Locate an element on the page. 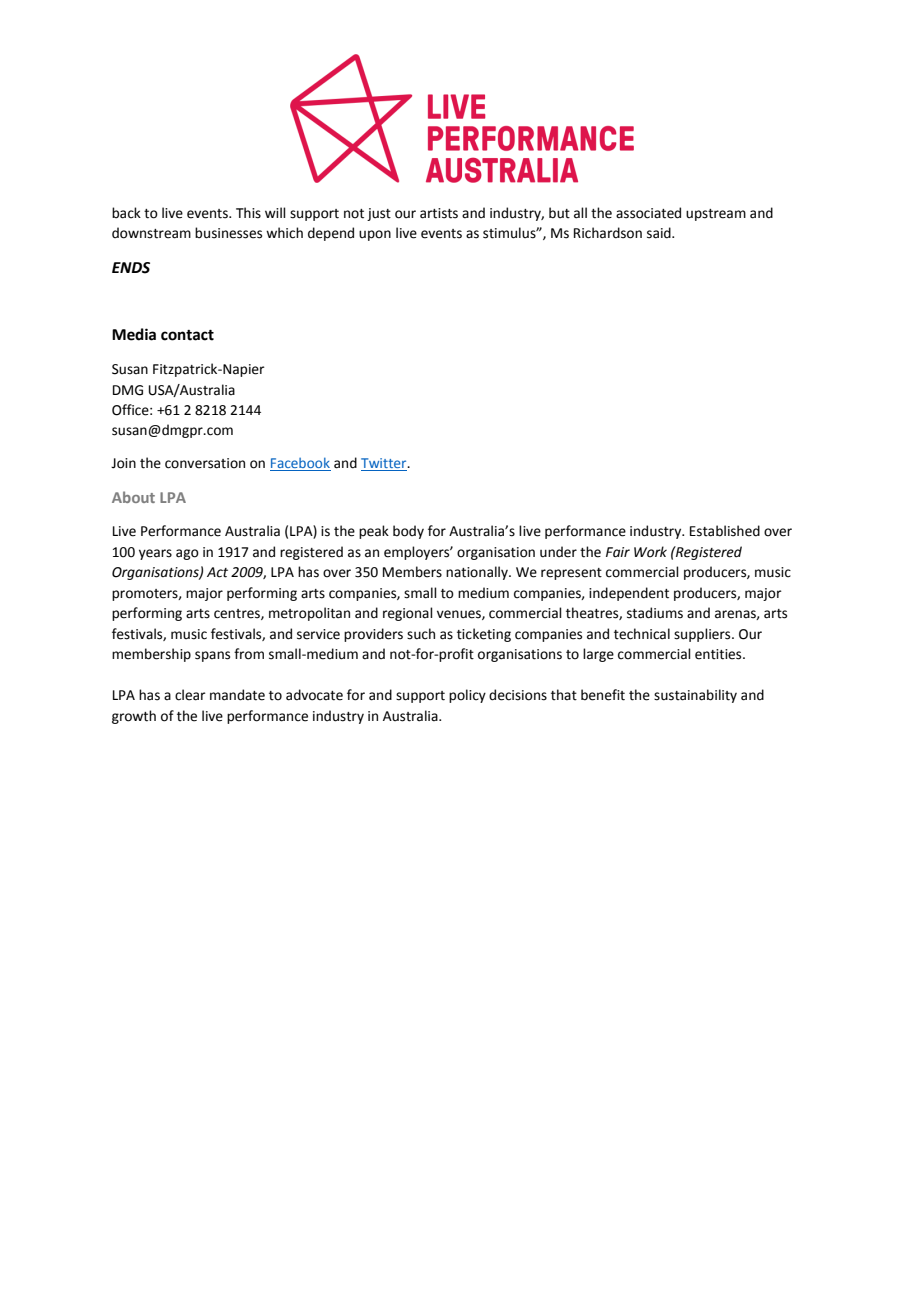  artists is located at coordinates (439, 213).
